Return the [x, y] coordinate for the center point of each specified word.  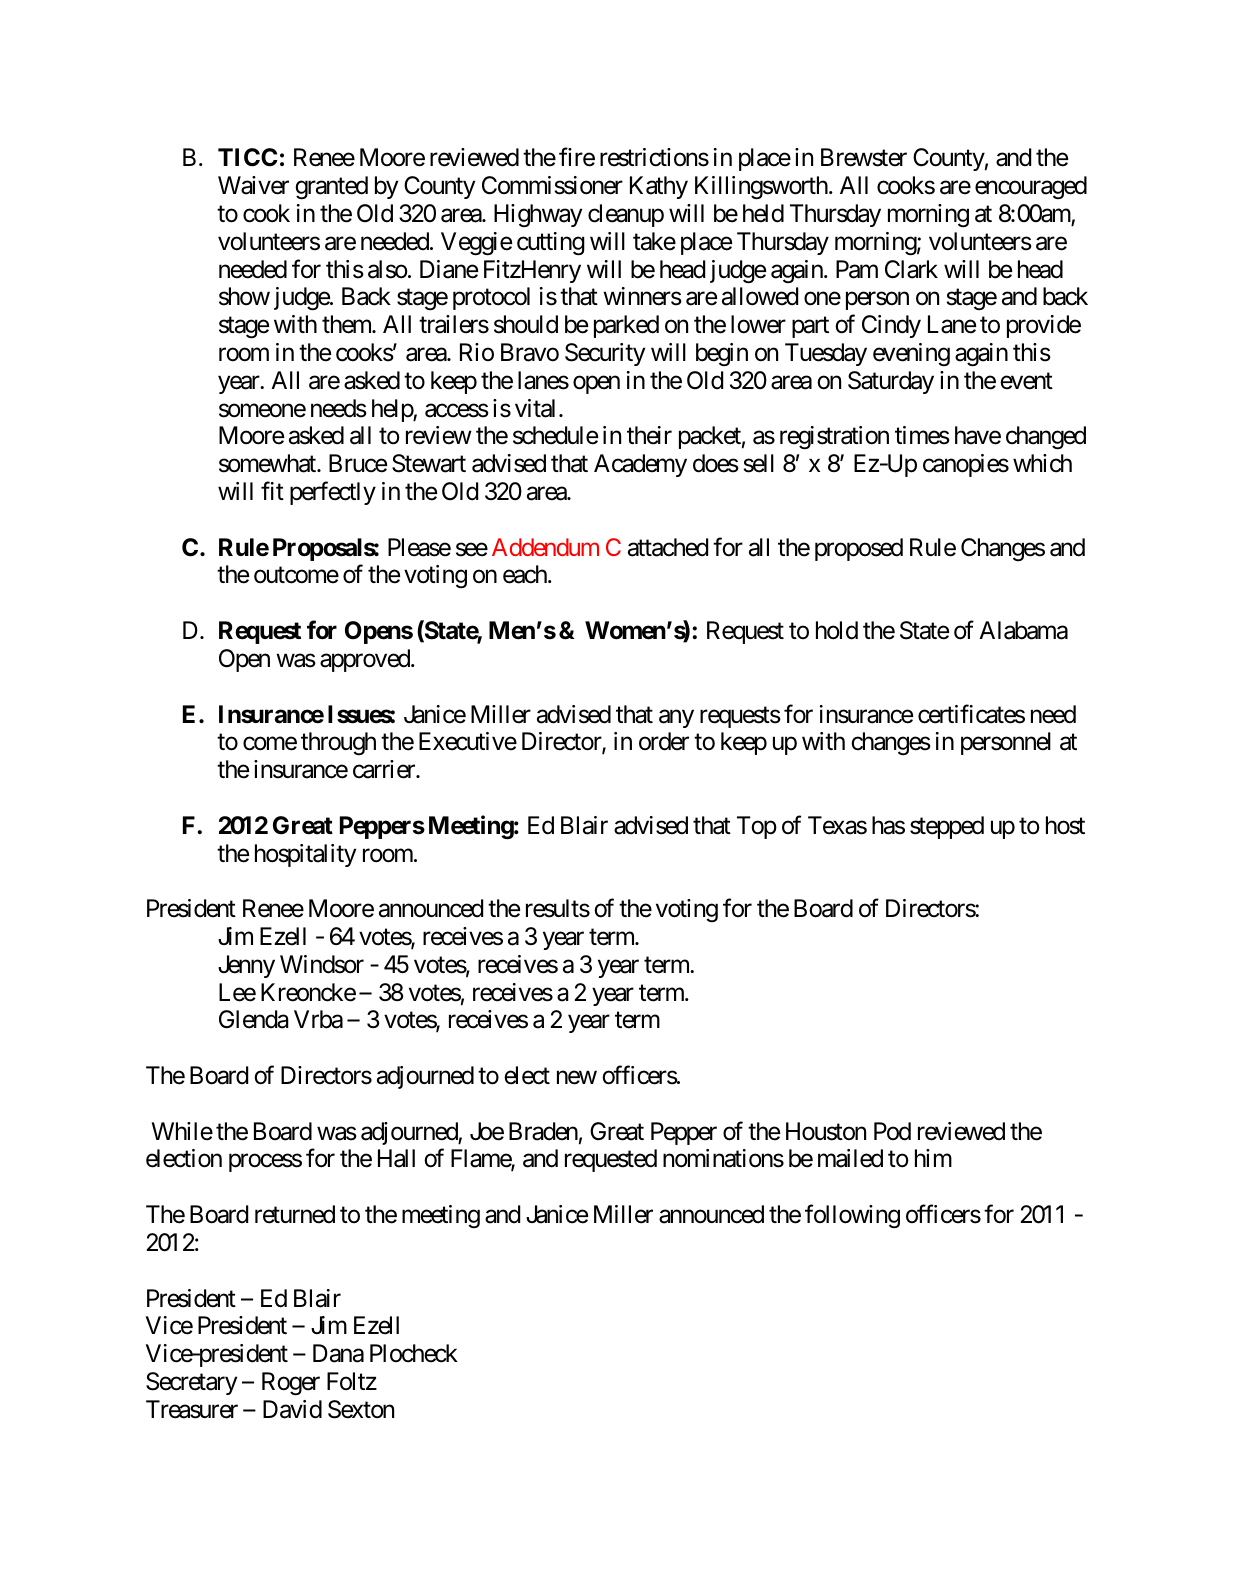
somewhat [268, 463]
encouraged [1031, 188]
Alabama [1023, 630]
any [676, 718]
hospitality [305, 855]
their [649, 435]
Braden [543, 1131]
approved [366, 660]
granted [331, 188]
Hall [396, 1158]
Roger [291, 1384]
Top [757, 827]
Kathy [659, 187]
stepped [947, 827]
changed [1046, 438]
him [933, 1158]
